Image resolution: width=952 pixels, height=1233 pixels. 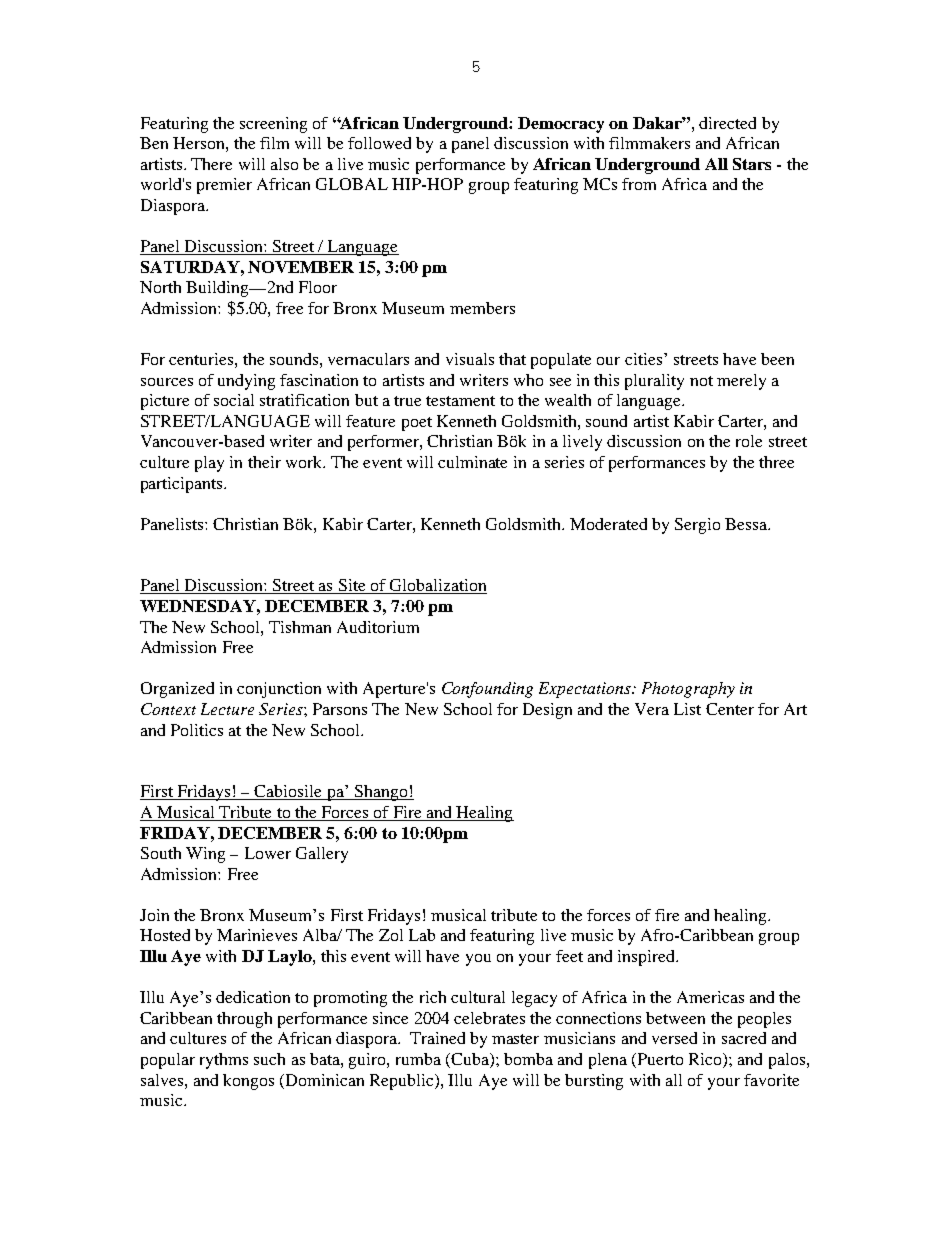 I want to click on not, so click(x=701, y=381).
